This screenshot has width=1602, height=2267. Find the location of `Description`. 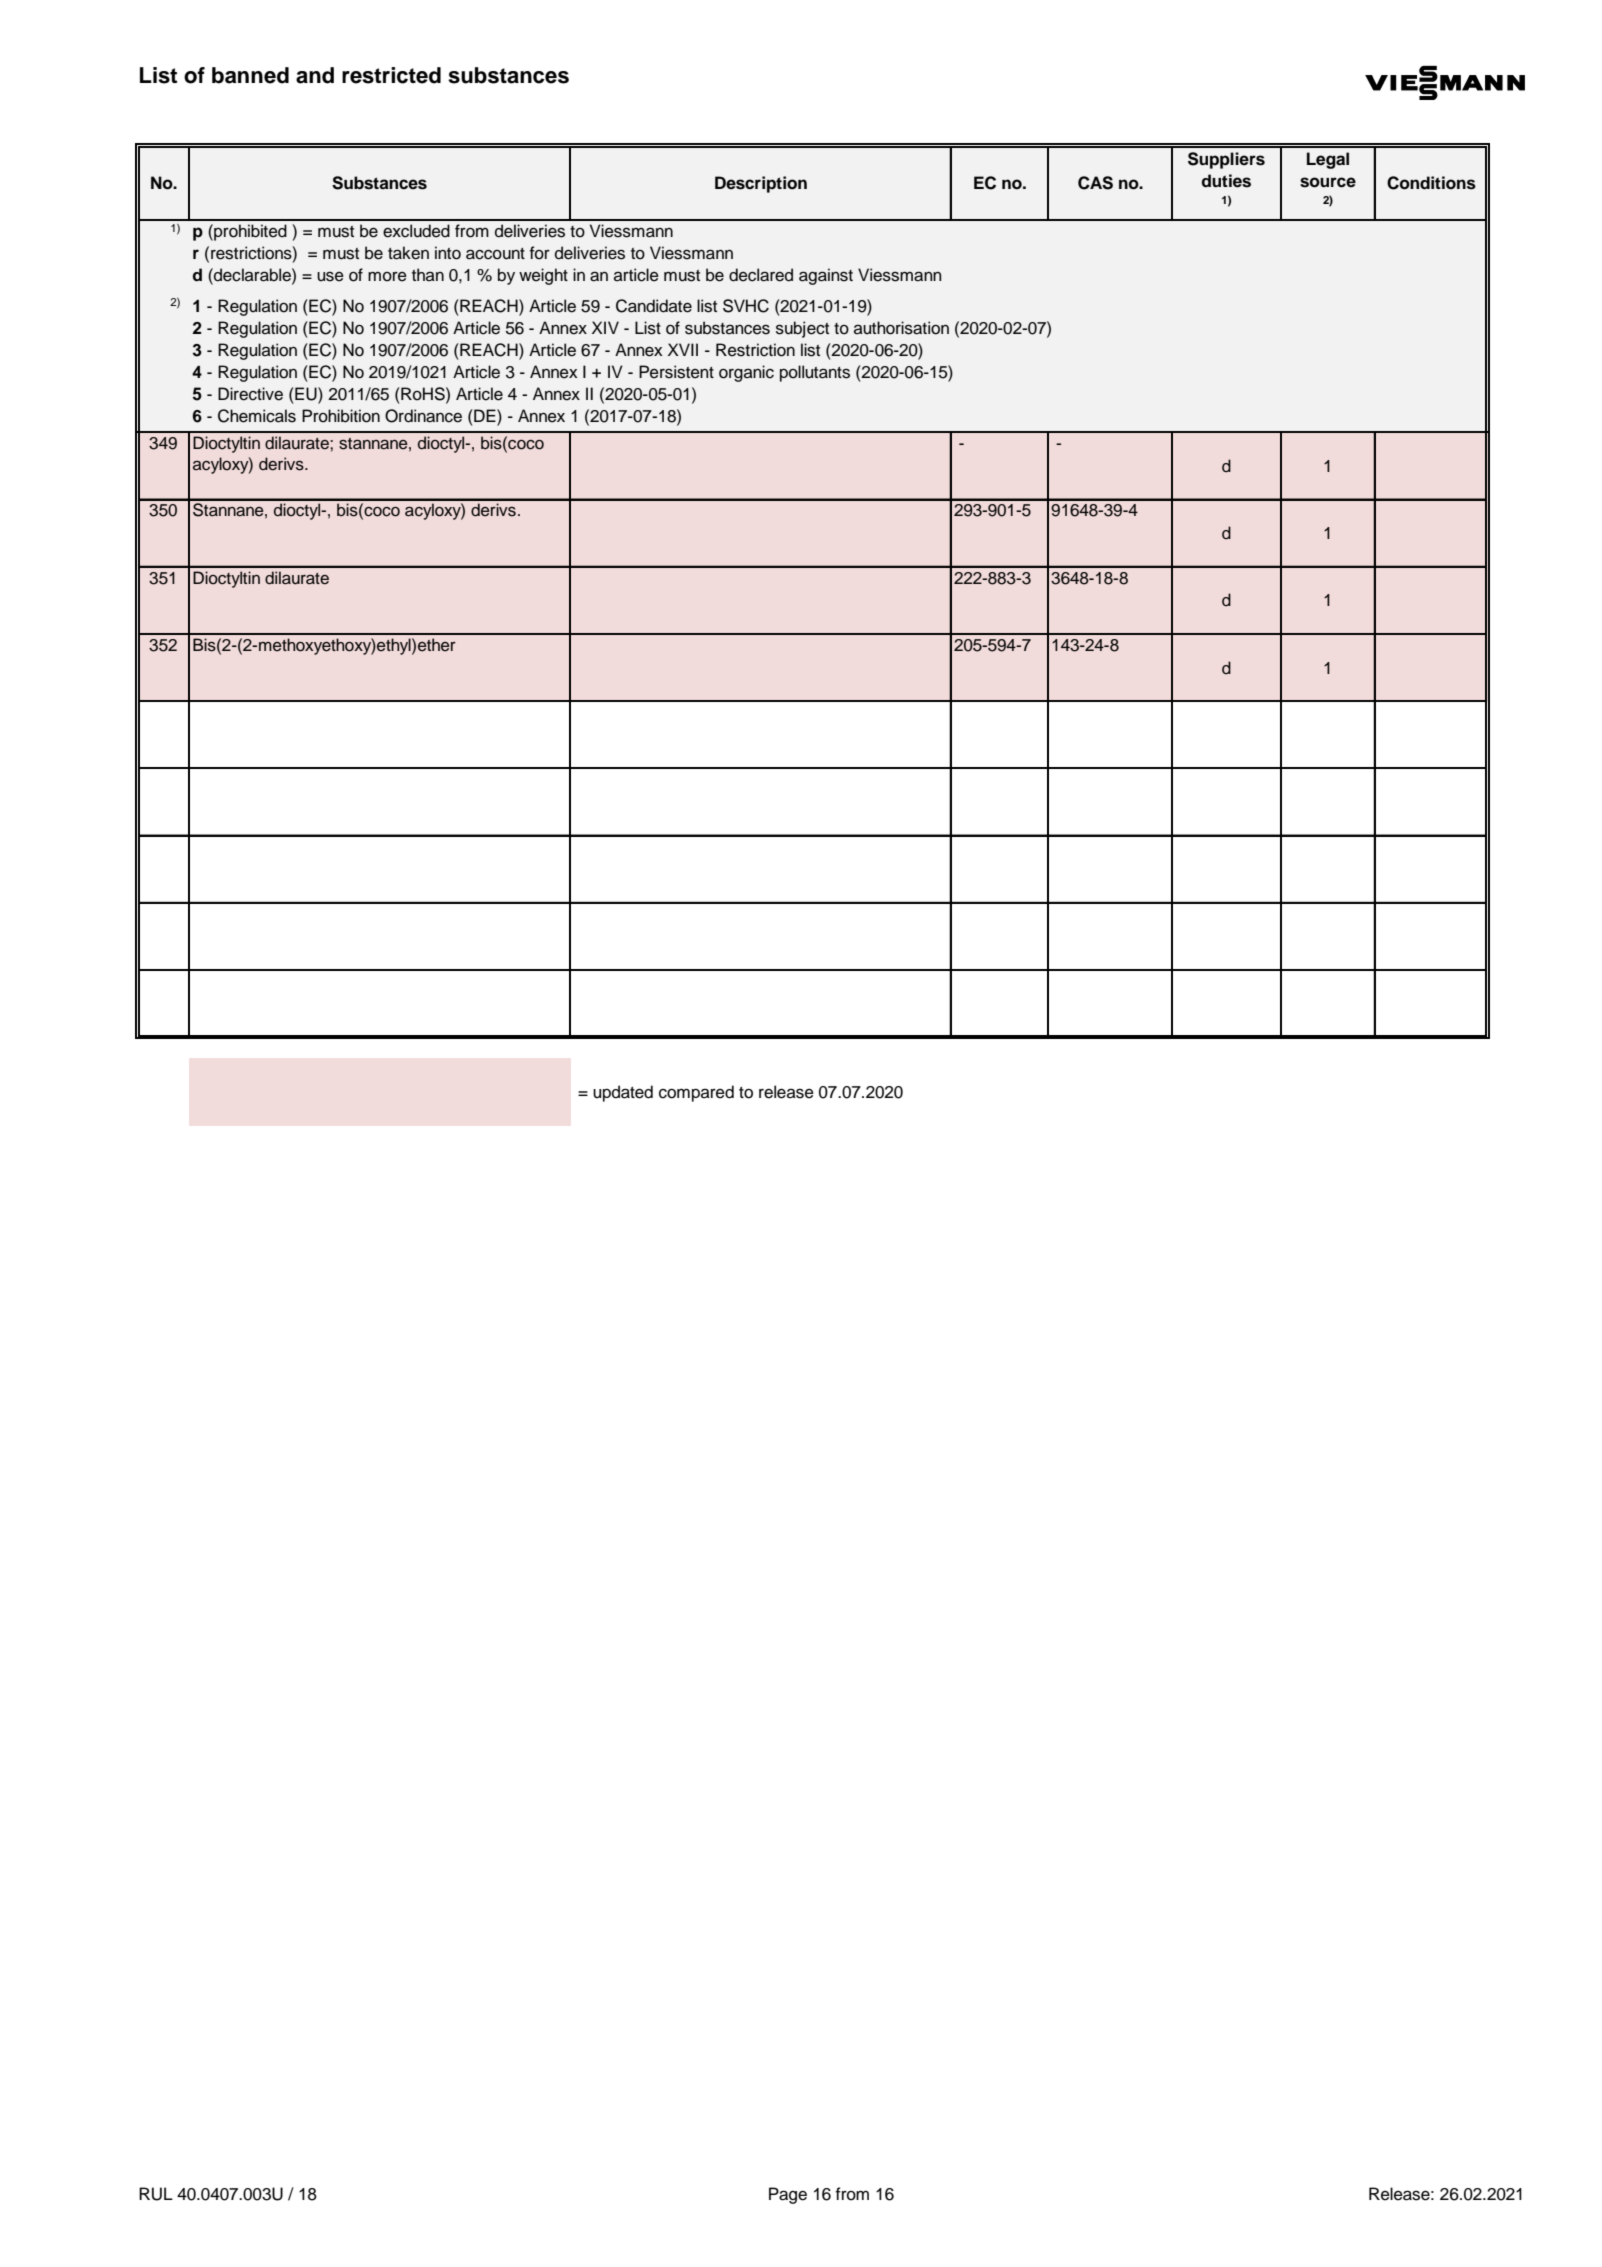

Description is located at coordinates (761, 184).
